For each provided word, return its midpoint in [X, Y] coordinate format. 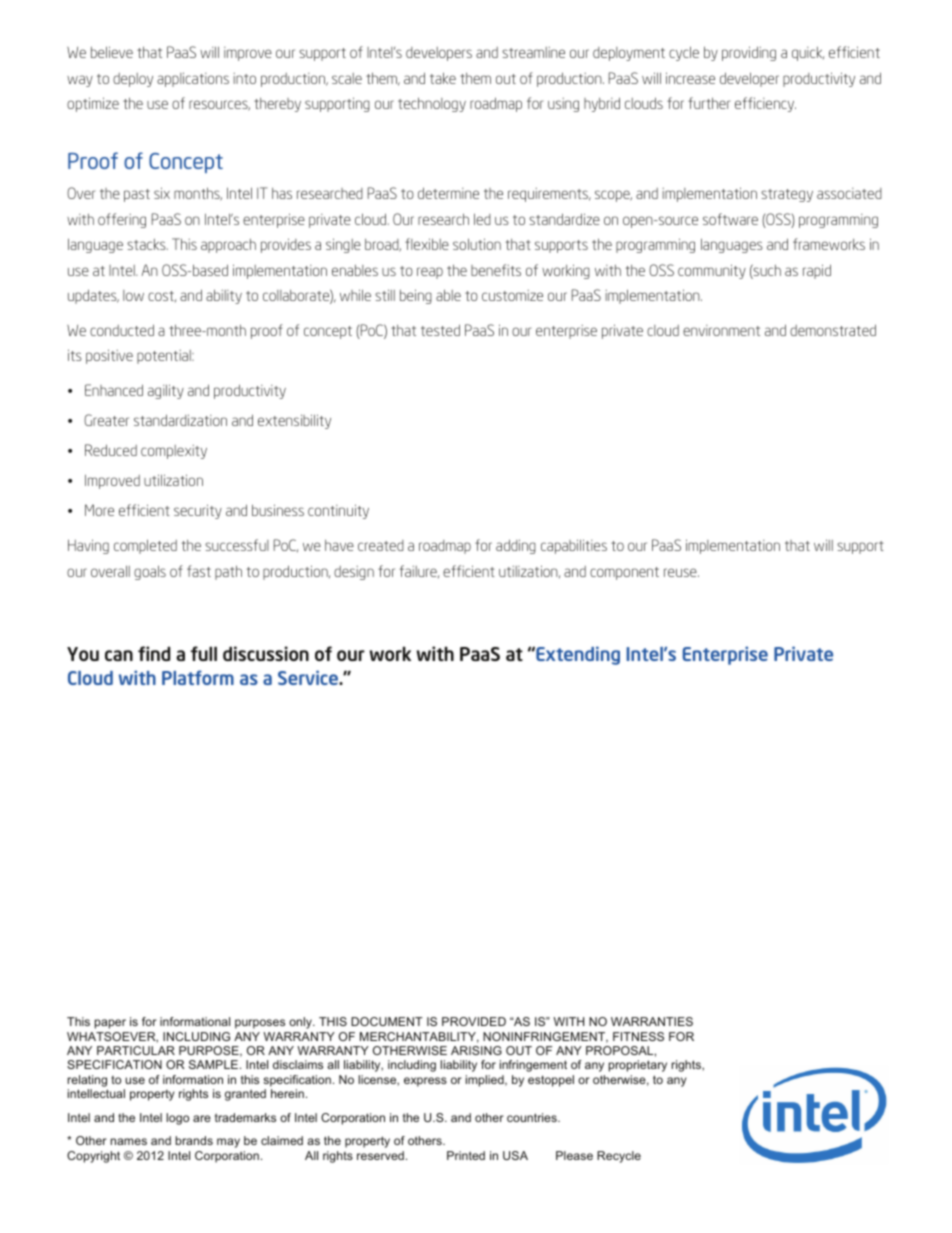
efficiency [765, 104]
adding [516, 546]
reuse [681, 572]
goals [150, 572]
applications [193, 79]
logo [177, 1119]
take [443, 78]
